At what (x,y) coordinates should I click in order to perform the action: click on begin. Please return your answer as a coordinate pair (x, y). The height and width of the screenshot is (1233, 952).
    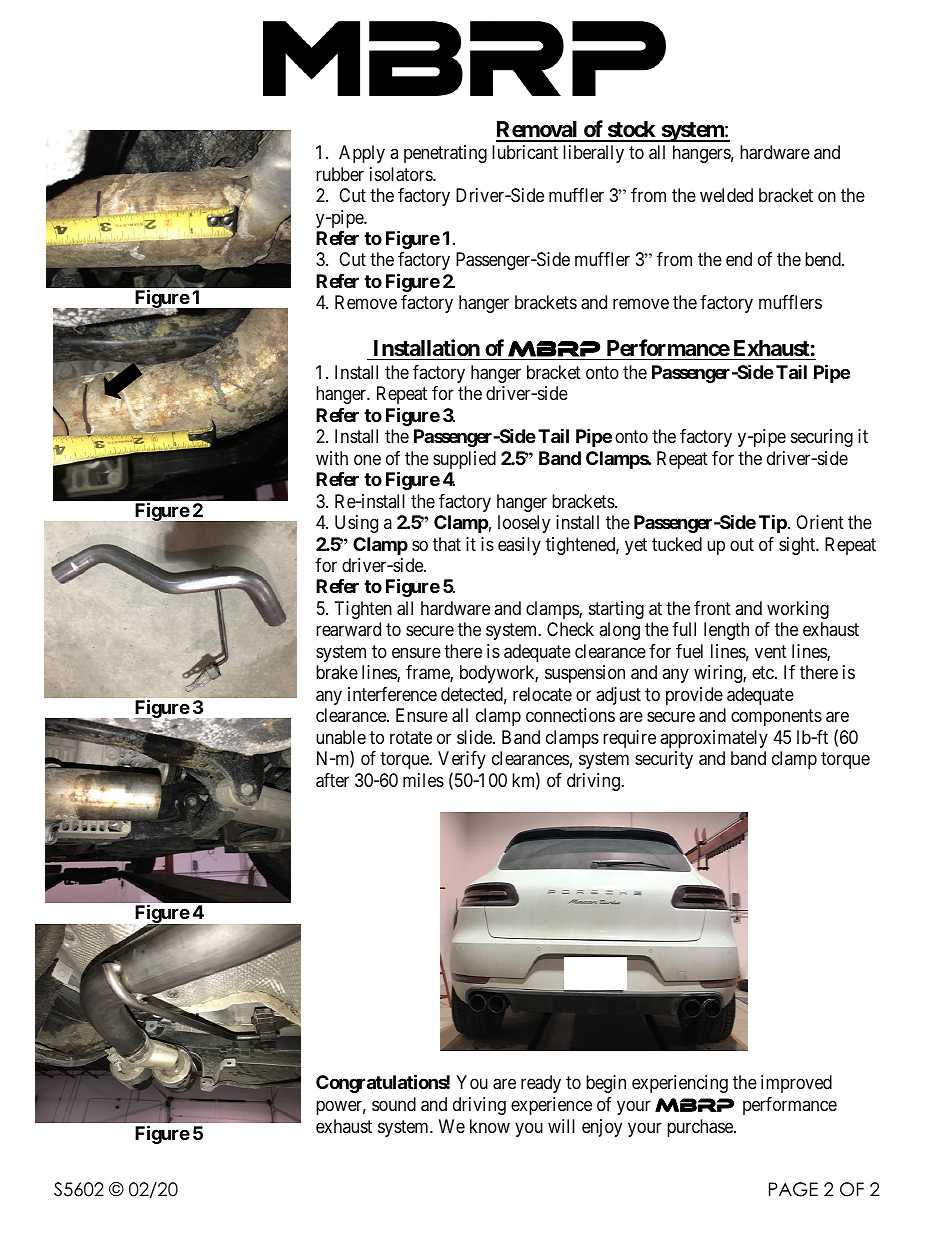
    Looking at the image, I should click on (606, 1084).
